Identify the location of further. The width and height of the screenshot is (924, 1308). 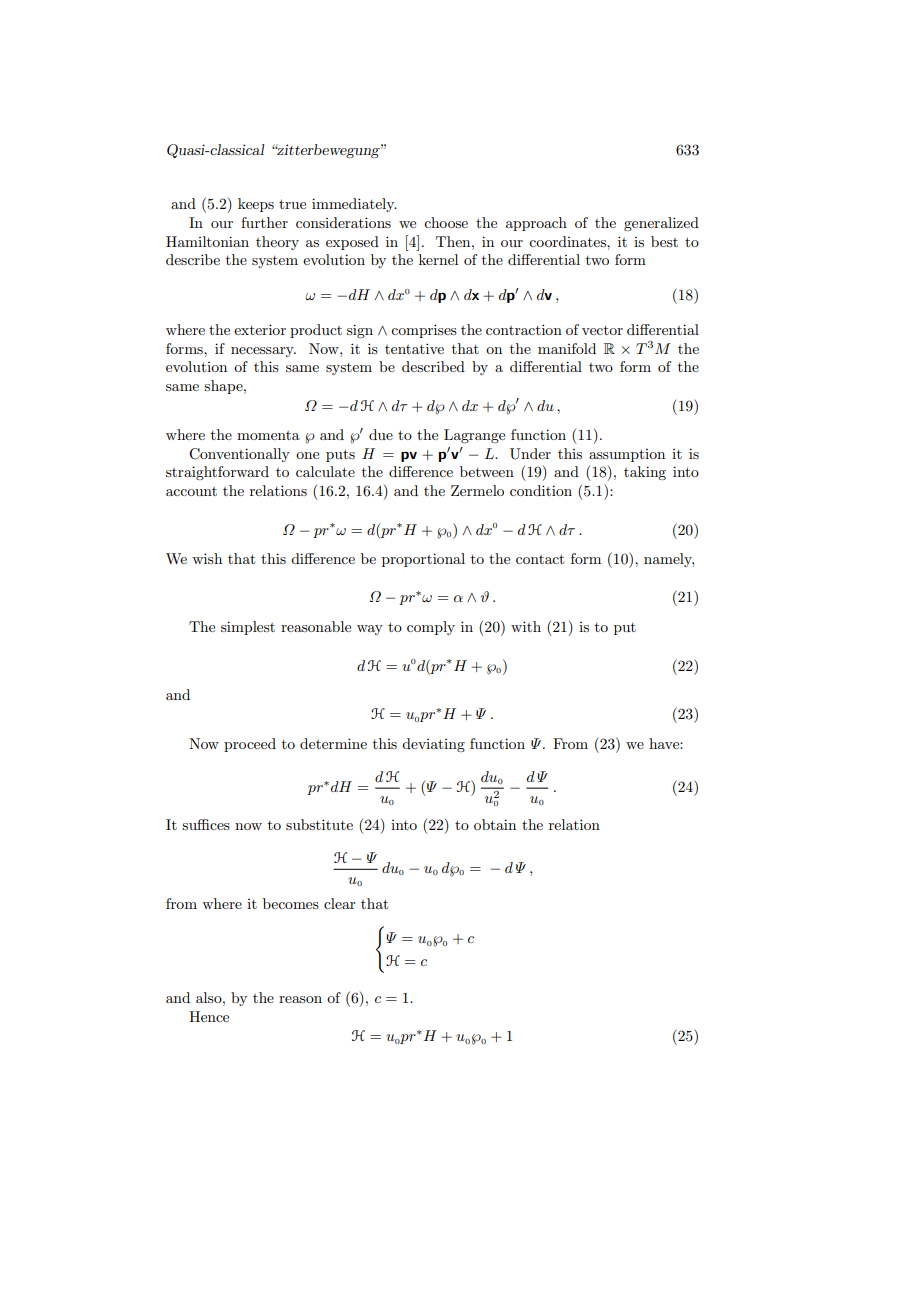
(264, 222).
